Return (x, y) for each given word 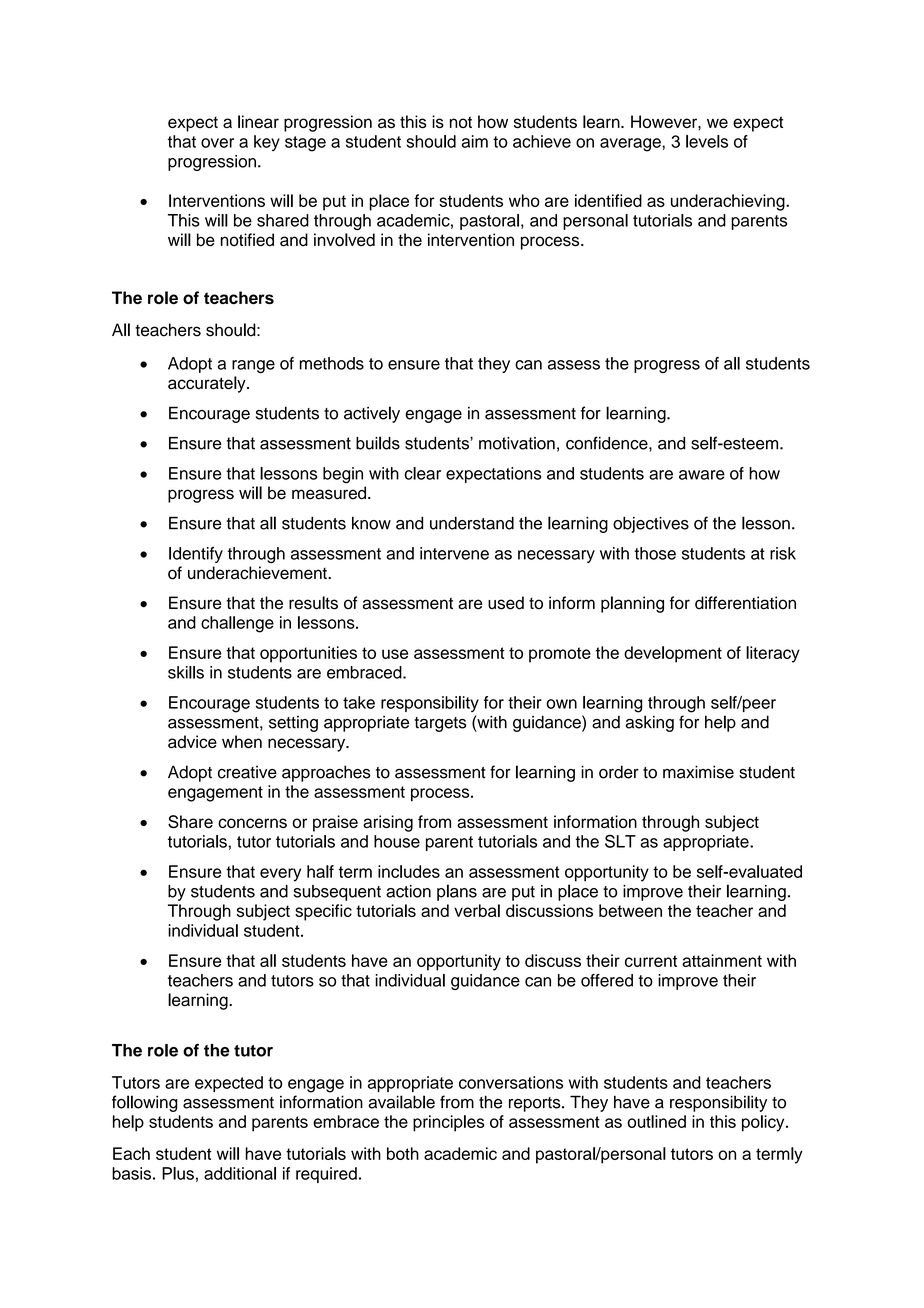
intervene (454, 553)
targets (440, 724)
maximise (698, 772)
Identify (196, 555)
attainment (722, 960)
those (655, 553)
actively (372, 414)
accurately (208, 384)
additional (240, 1173)
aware (702, 475)
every (280, 875)
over (217, 143)
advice (192, 741)
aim (475, 141)
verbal (477, 910)
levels (707, 141)
